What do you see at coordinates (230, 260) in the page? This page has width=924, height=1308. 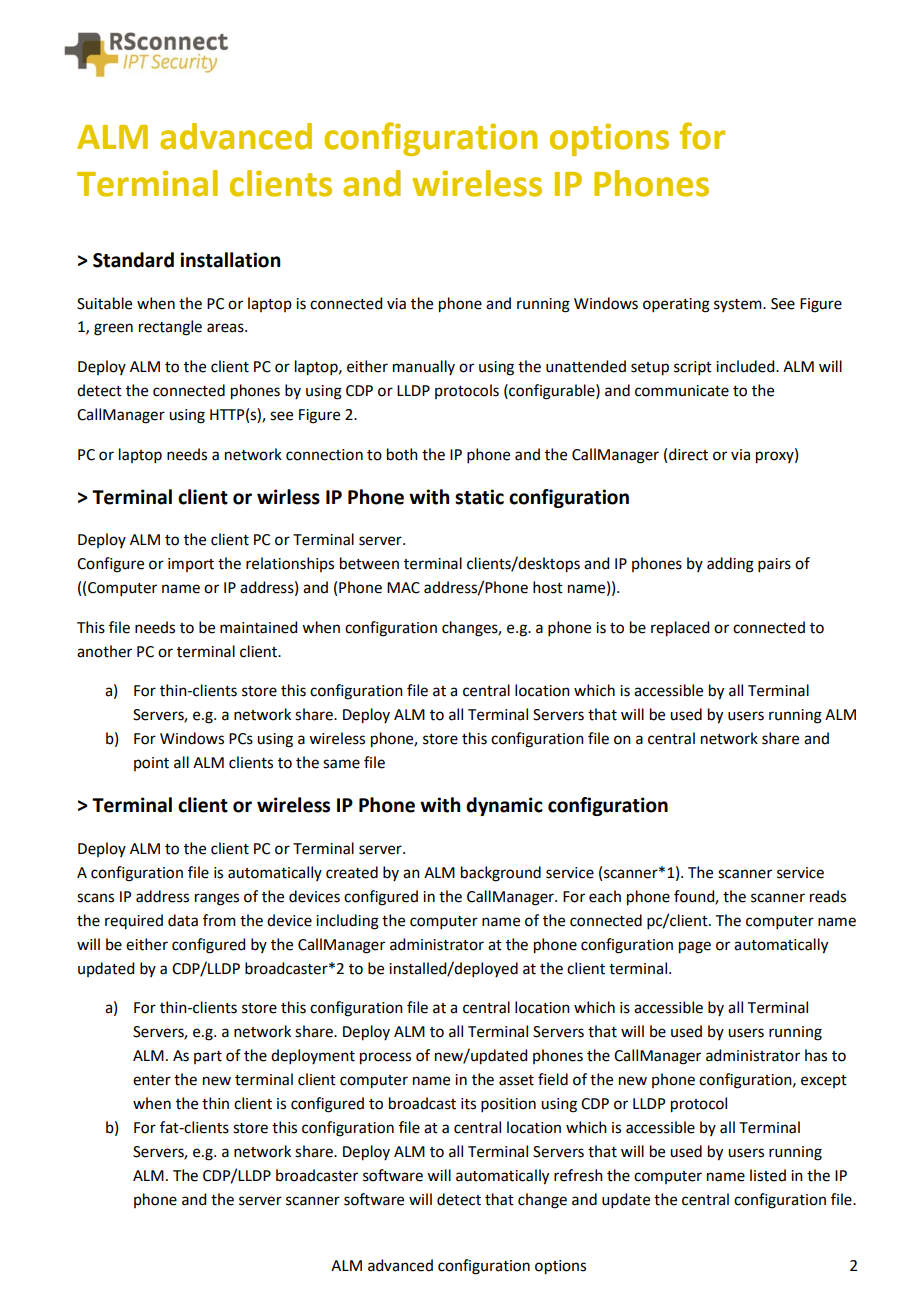 I see `installation` at bounding box center [230, 260].
